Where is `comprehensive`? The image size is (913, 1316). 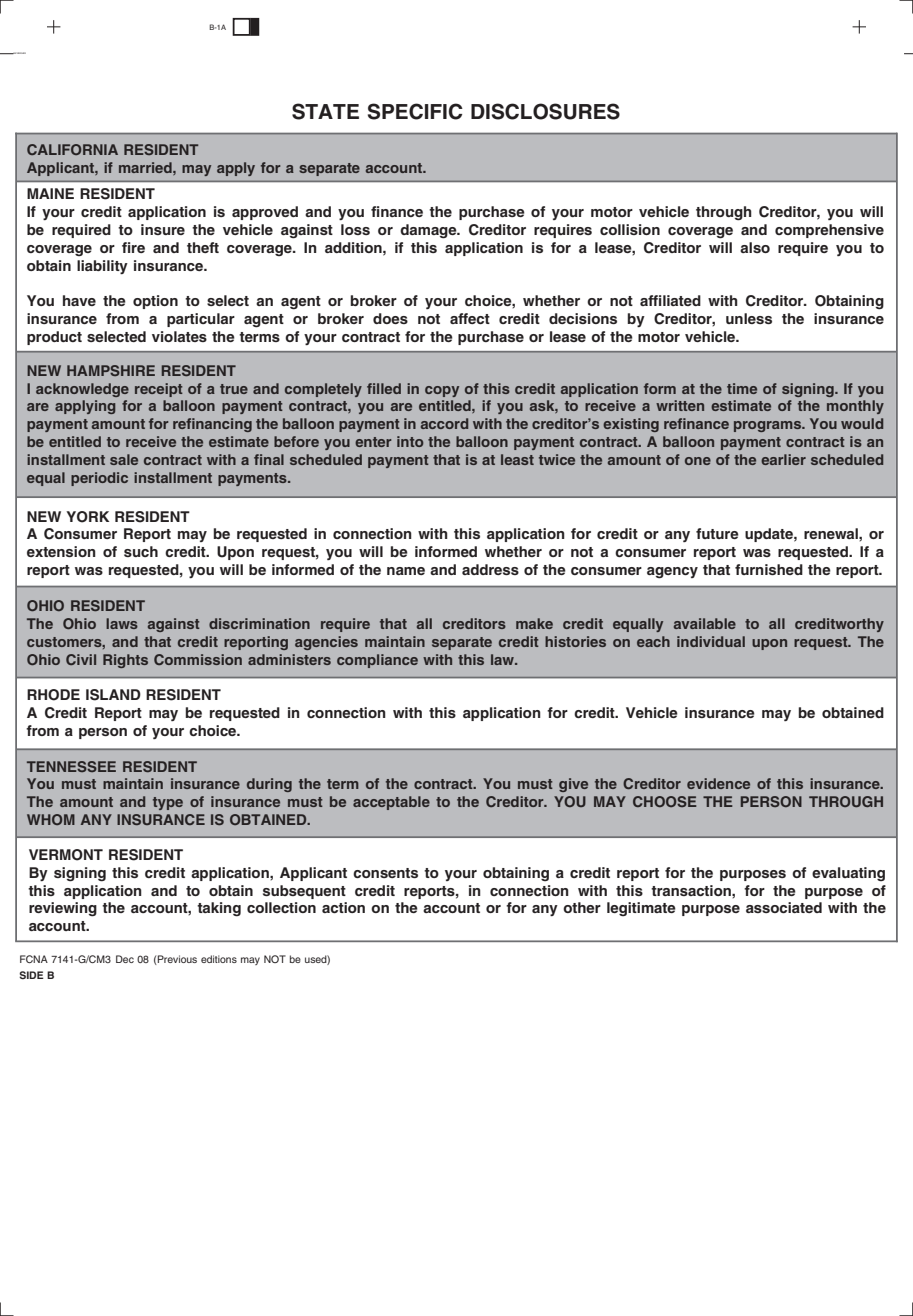
comprehensive is located at coordinates (829, 231).
